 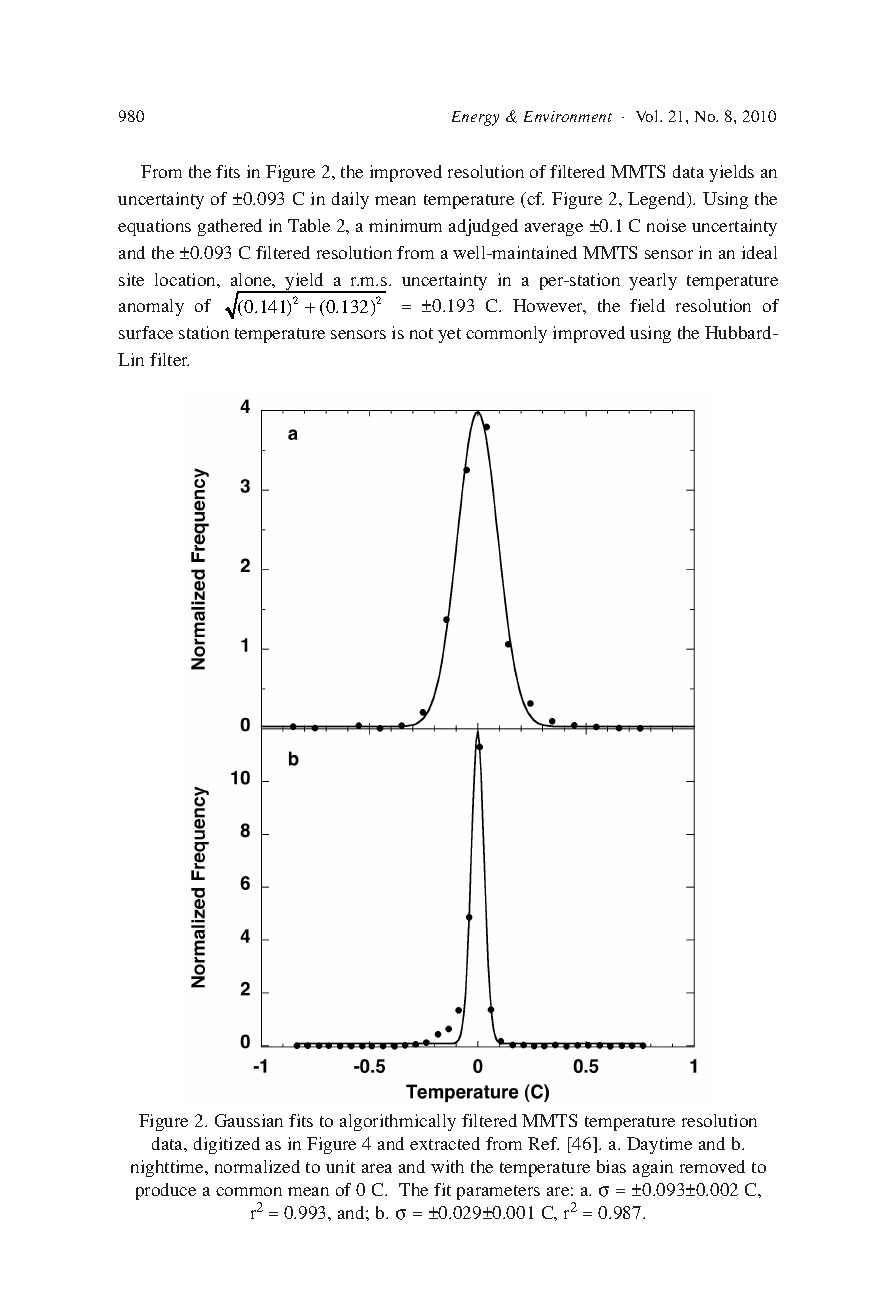 What do you see at coordinates (647, 305) in the screenshot?
I see `field` at bounding box center [647, 305].
